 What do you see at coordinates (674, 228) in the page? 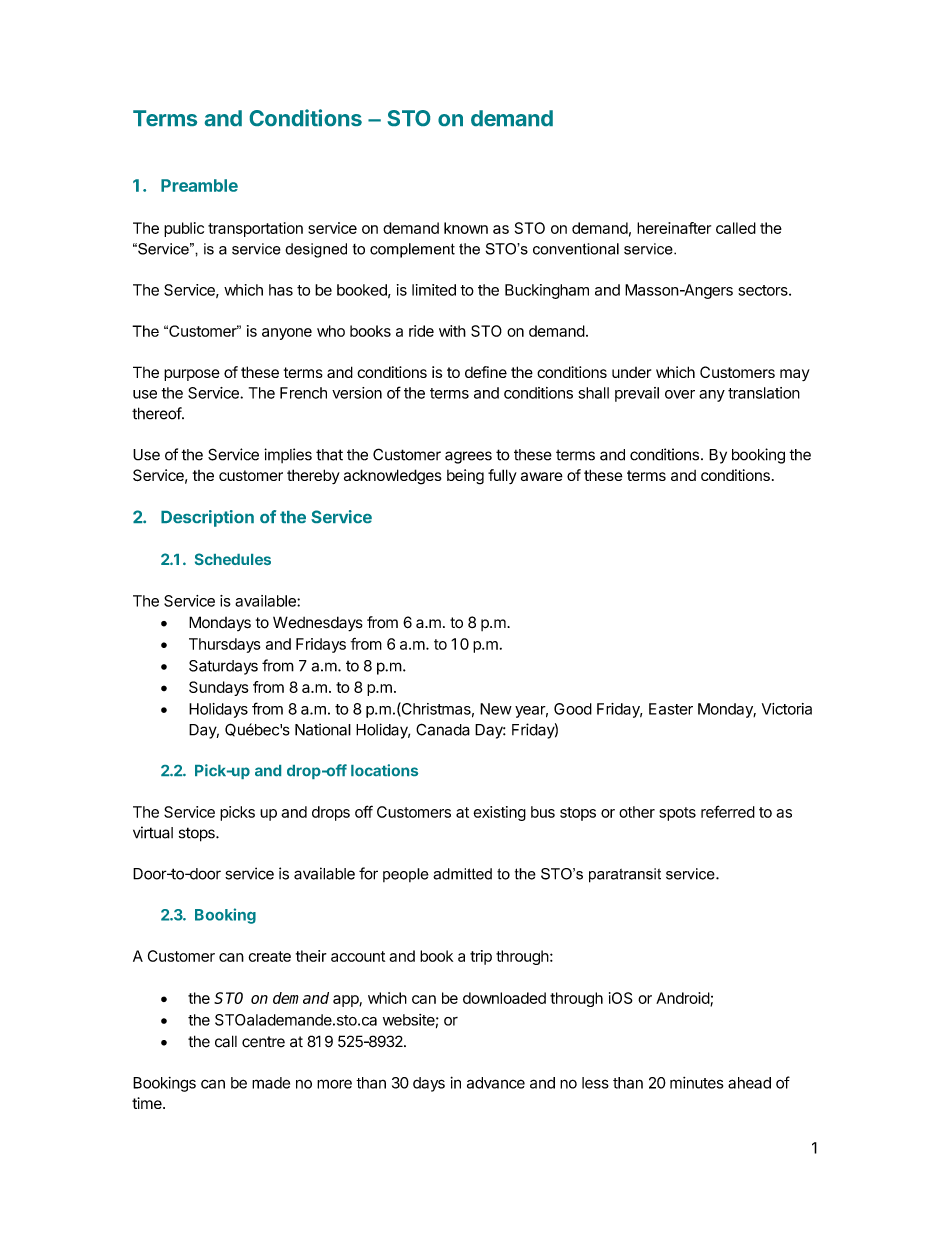
I see `hereinafter` at bounding box center [674, 228].
